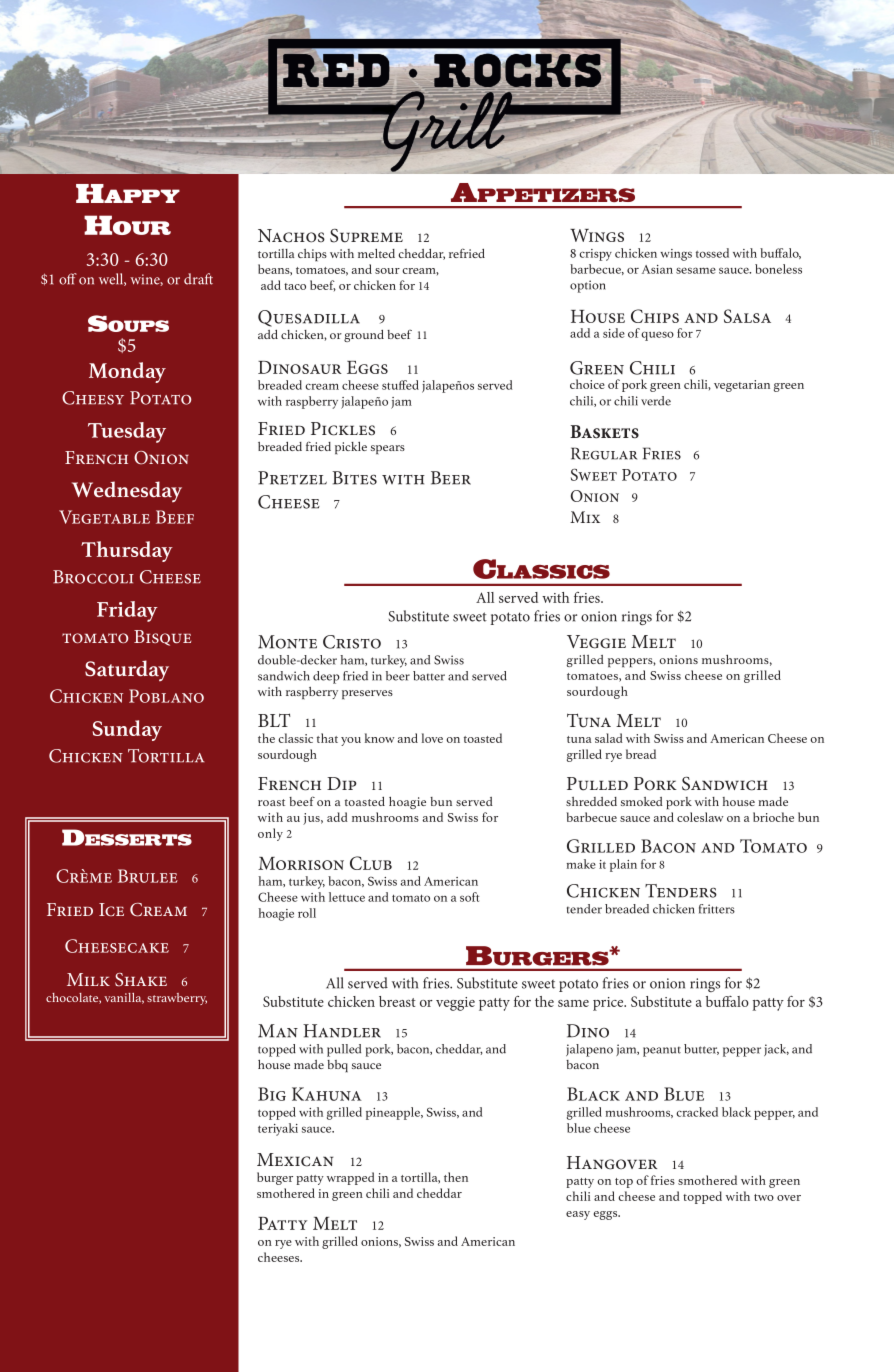  What do you see at coordinates (429, 676) in the screenshot?
I see `batter` at bounding box center [429, 676].
